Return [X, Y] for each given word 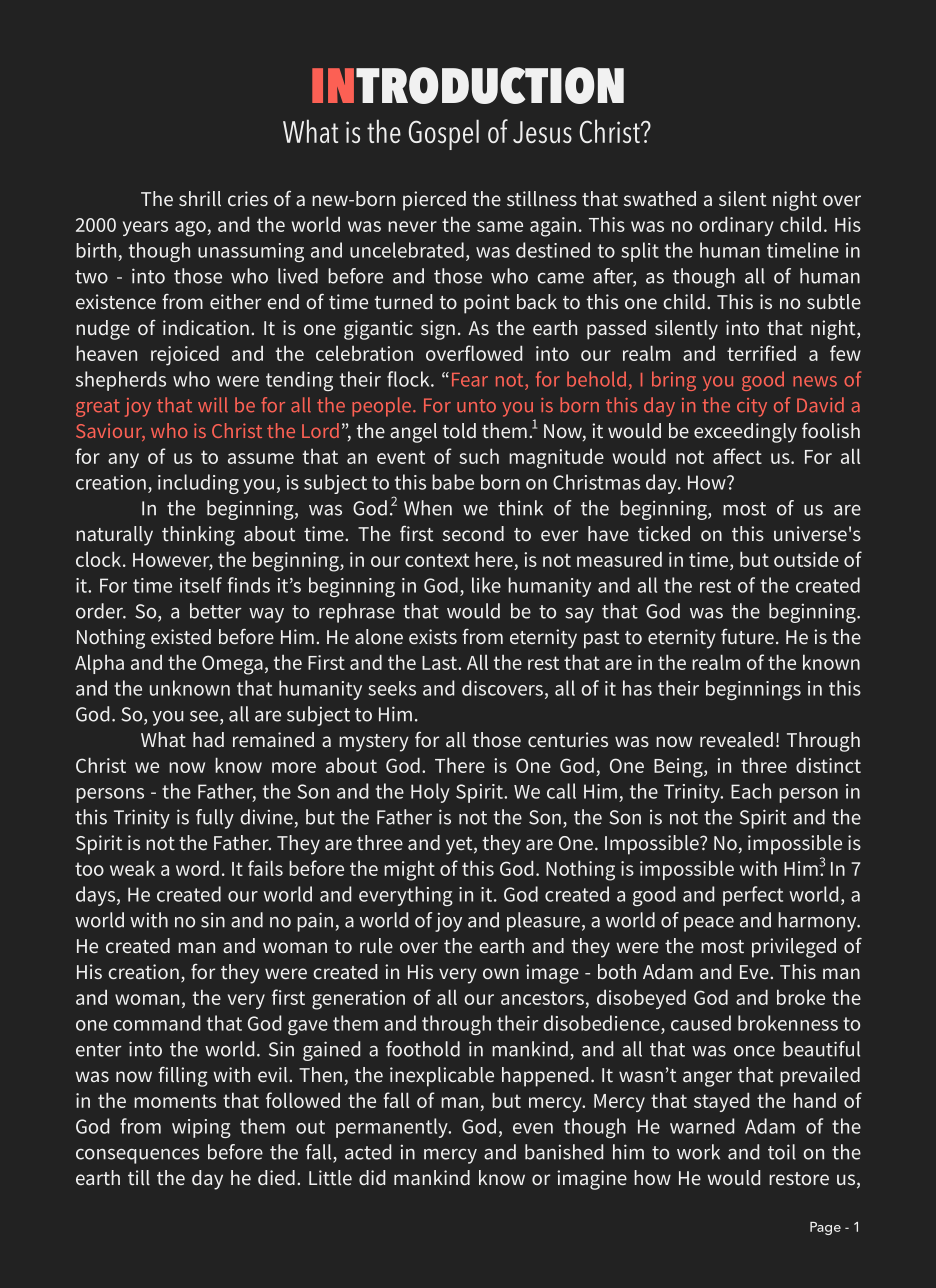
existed [181, 636]
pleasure [543, 922]
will [213, 405]
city [752, 407]
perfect [753, 896]
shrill [200, 198]
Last [440, 663]
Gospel [444, 134]
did [372, 1177]
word [197, 868]
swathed [660, 198]
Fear [470, 380]
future [747, 636]
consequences [137, 1156]
